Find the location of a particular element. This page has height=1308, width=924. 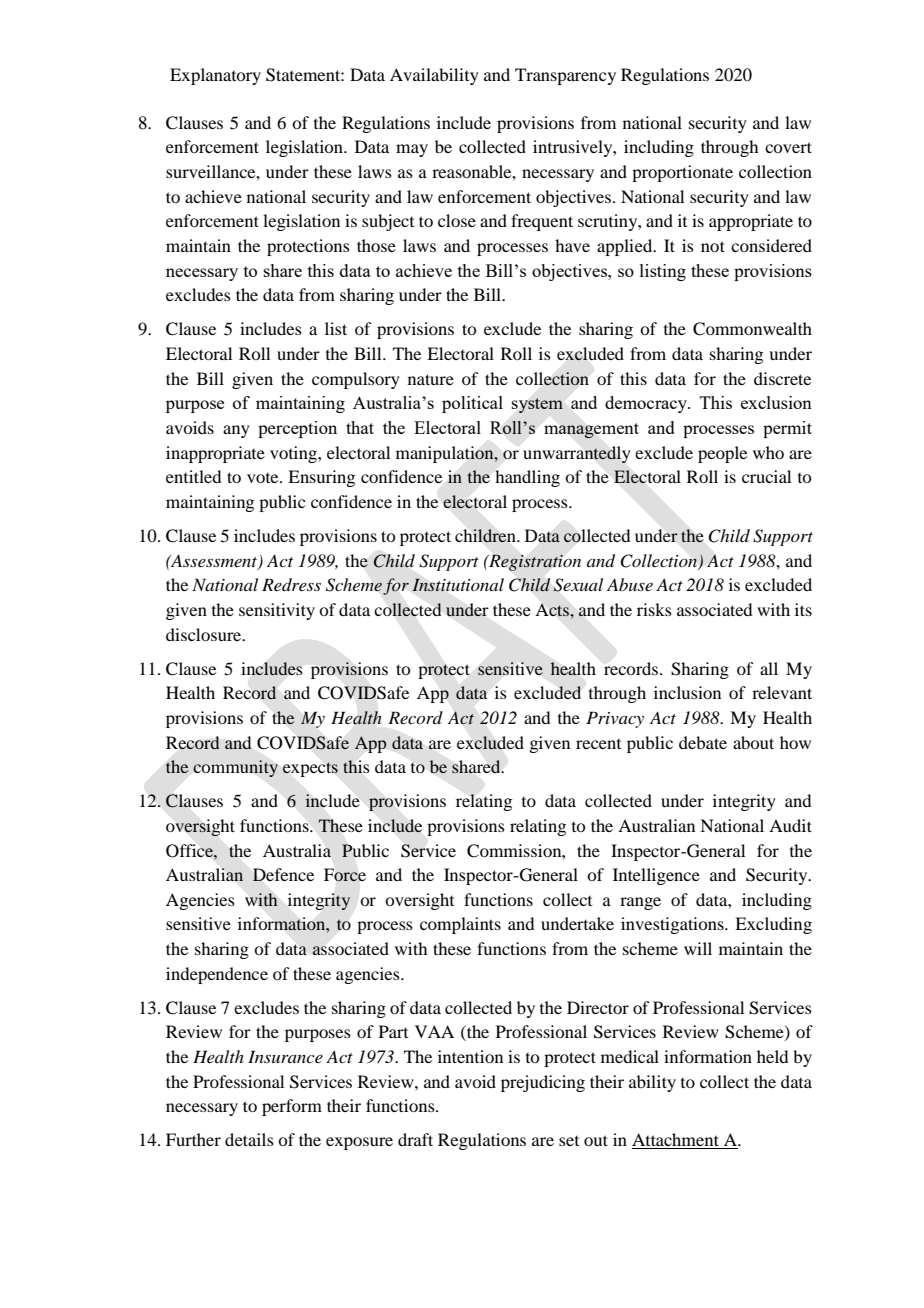

Transparency is located at coordinates (565, 76).
